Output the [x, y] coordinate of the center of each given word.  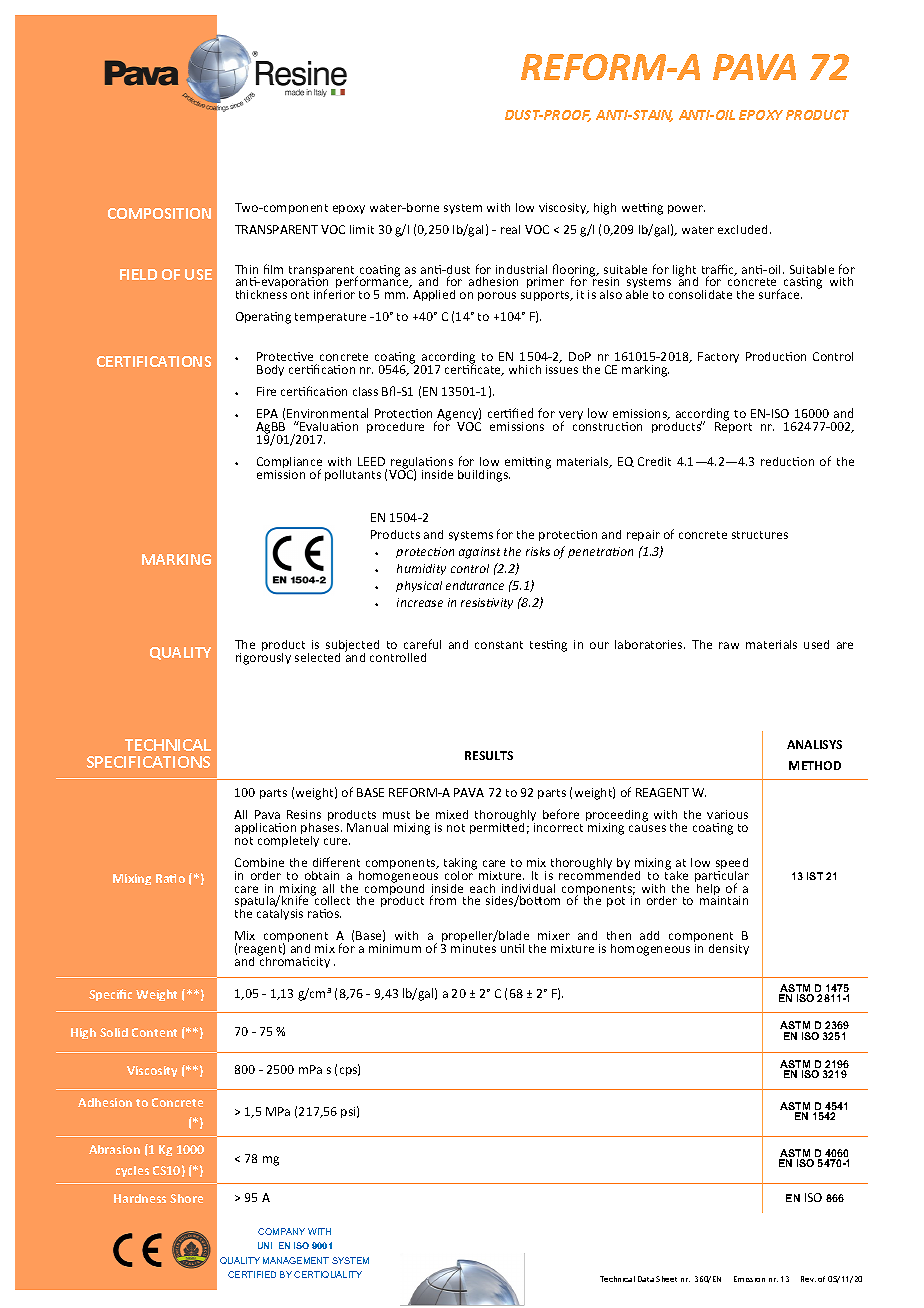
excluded [744, 229]
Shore [186, 1198]
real [510, 229]
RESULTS [489, 755]
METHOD [815, 765]
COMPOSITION [159, 213]
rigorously [263, 657]
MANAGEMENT [296, 1260]
